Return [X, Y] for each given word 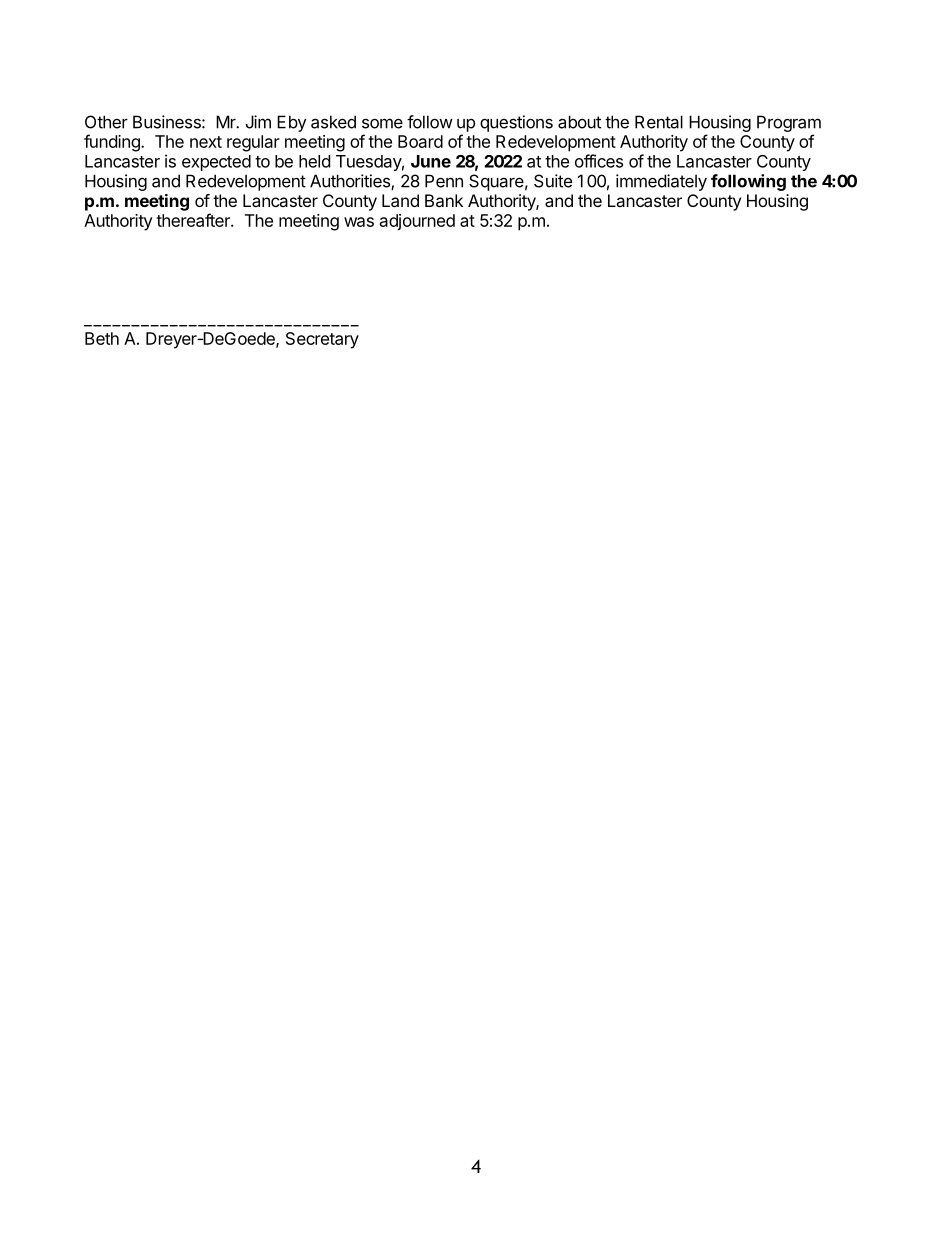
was [359, 222]
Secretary [322, 340]
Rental [659, 122]
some [382, 123]
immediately [661, 182]
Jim [258, 122]
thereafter [194, 220]
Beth [102, 338]
